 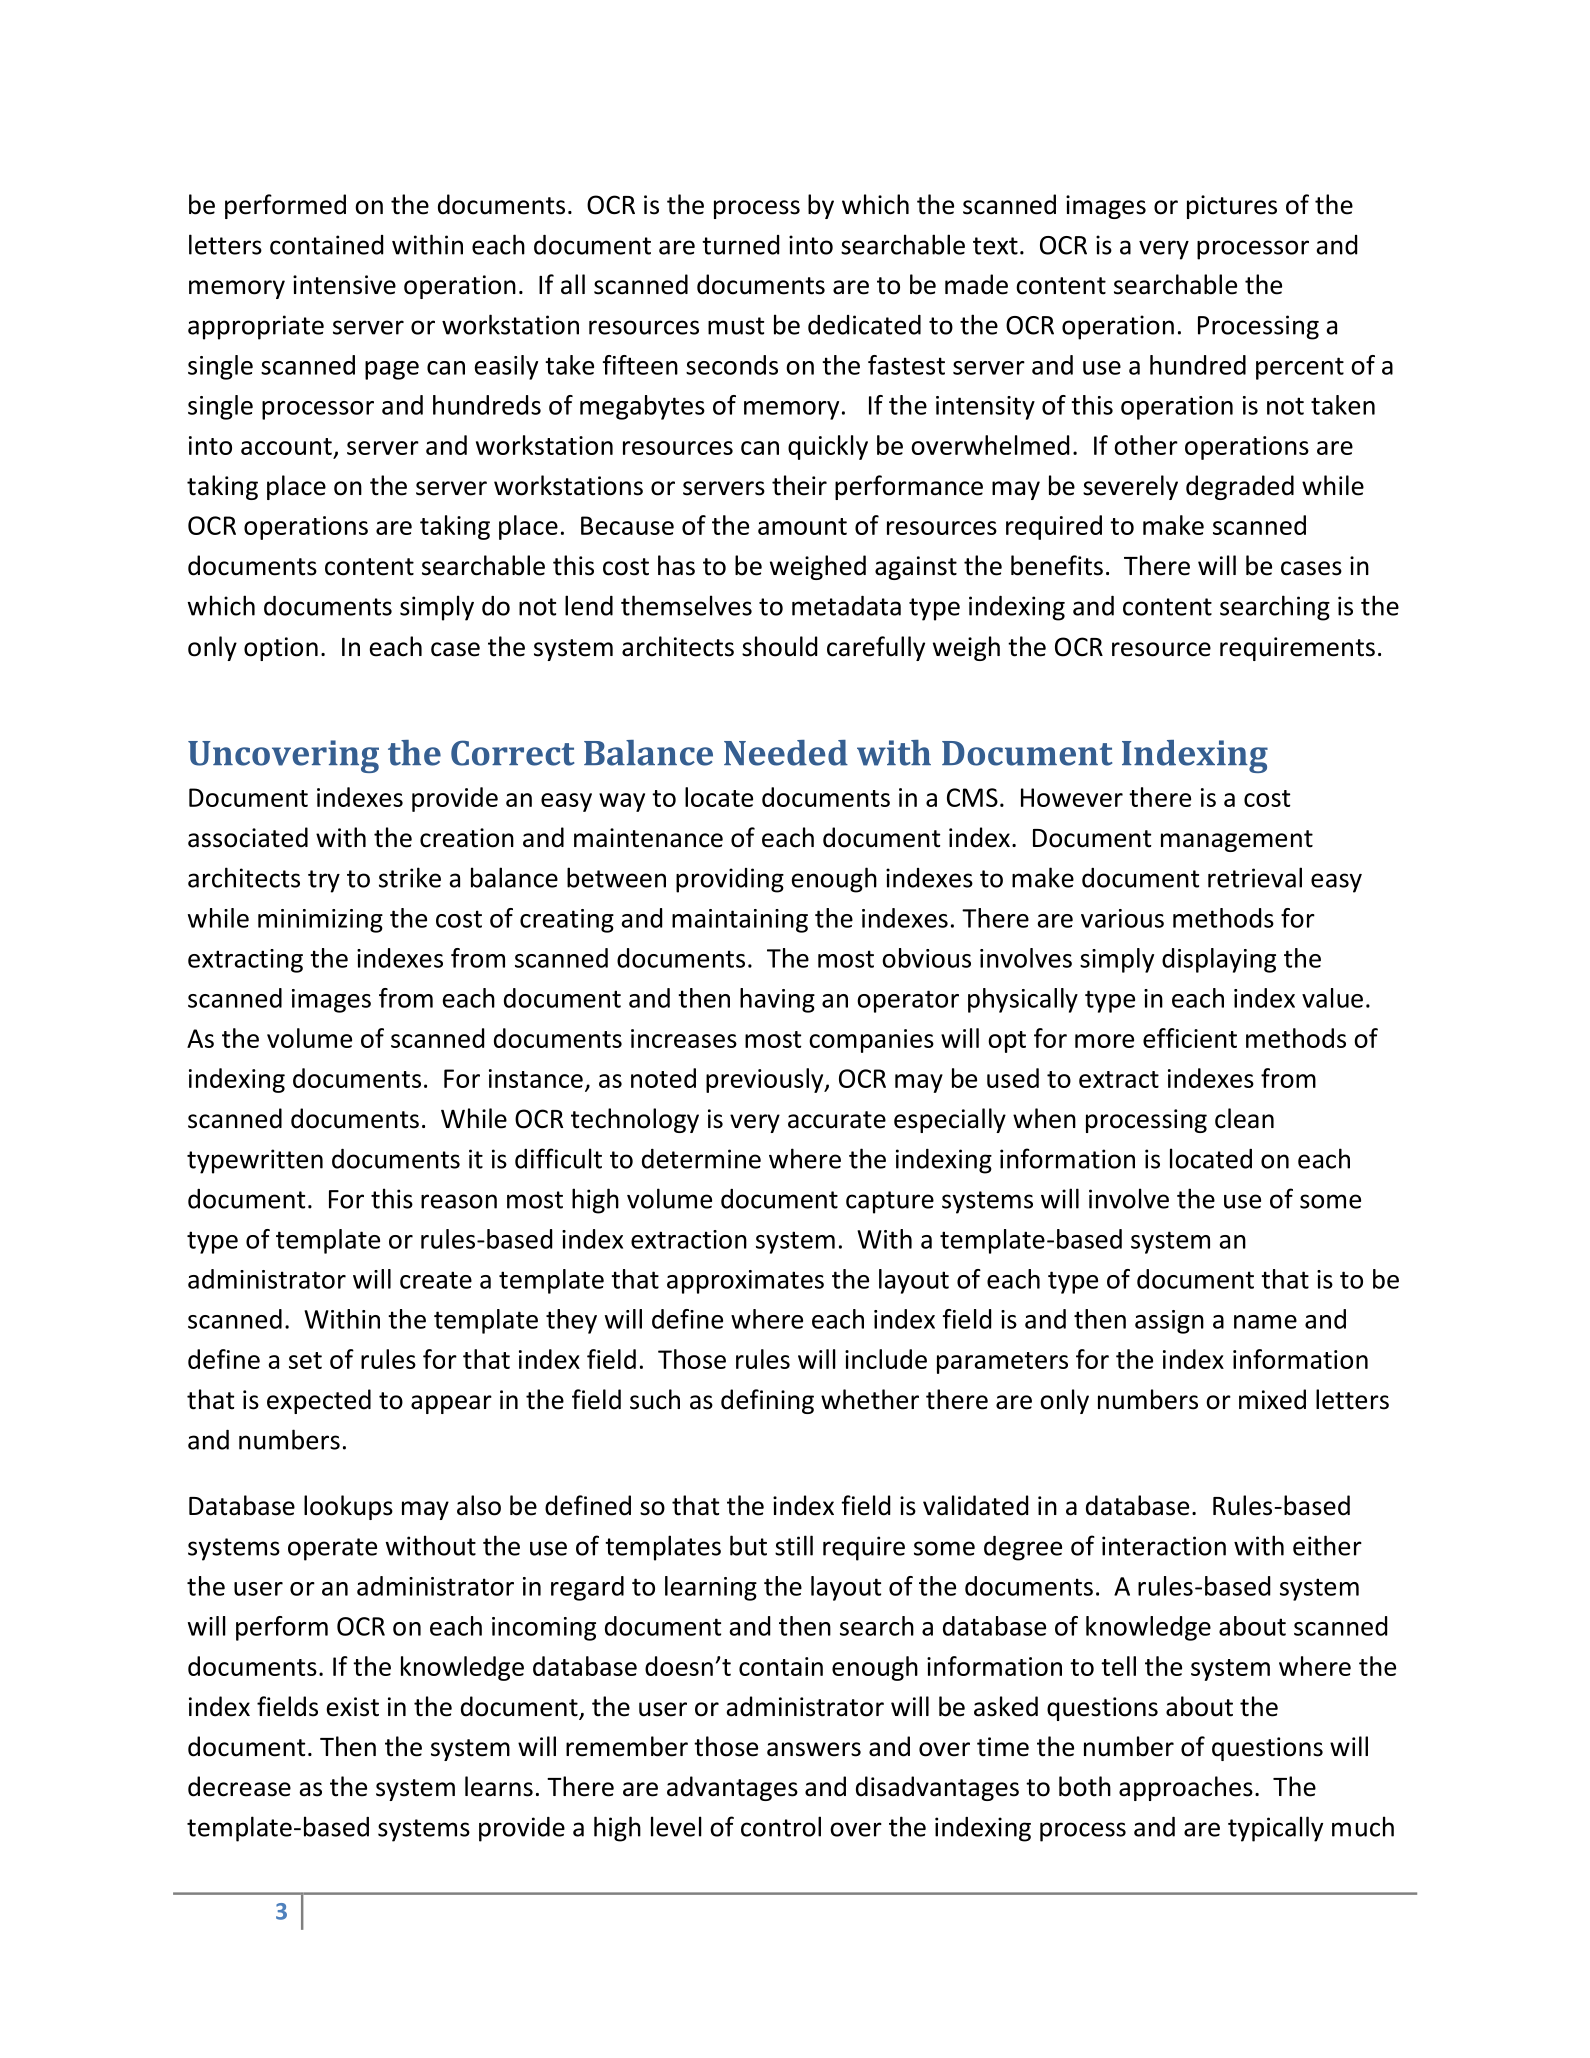 I want to click on minimizing, so click(x=320, y=921).
